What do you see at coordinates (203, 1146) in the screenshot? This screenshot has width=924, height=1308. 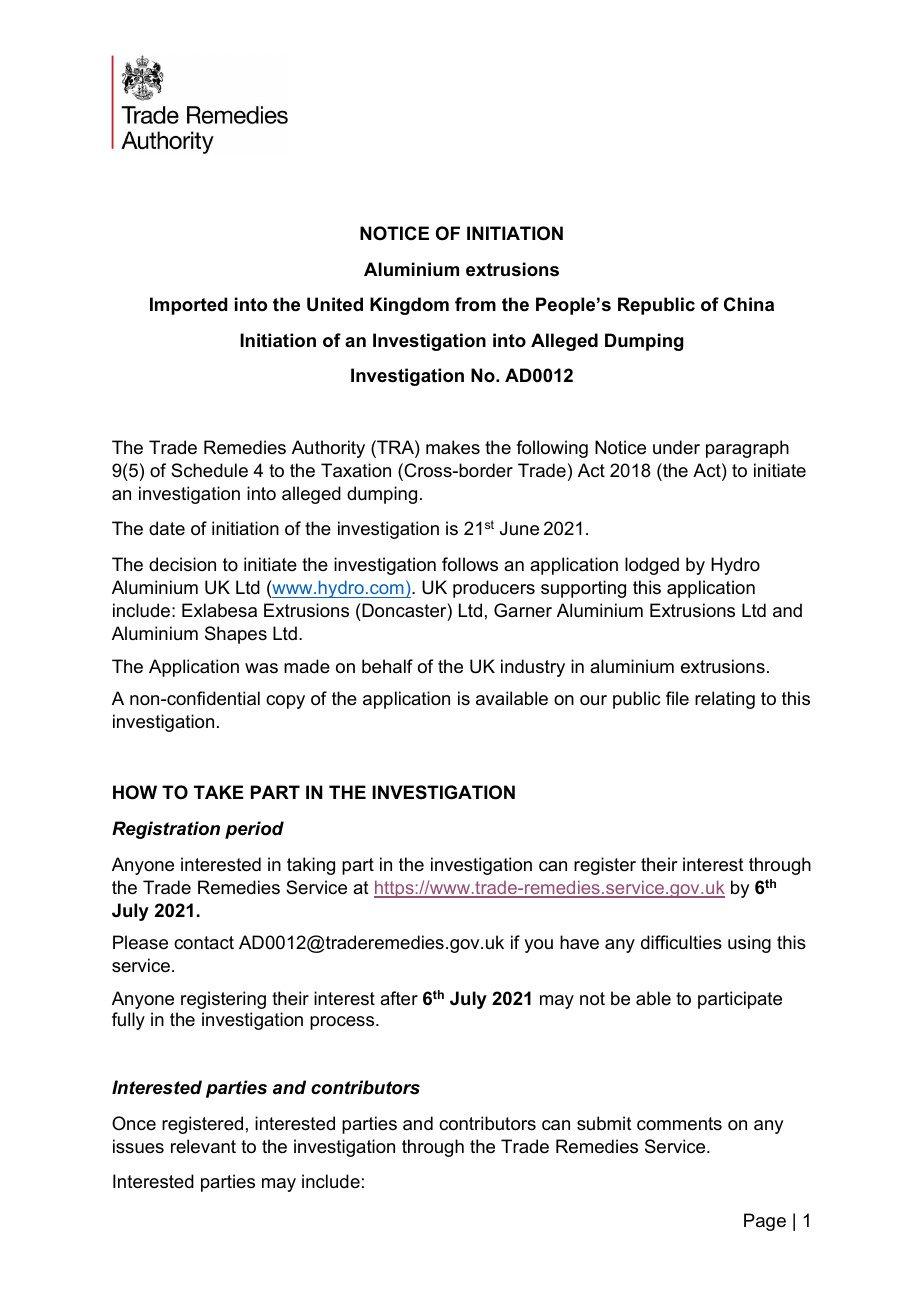 I see `relevant` at bounding box center [203, 1146].
